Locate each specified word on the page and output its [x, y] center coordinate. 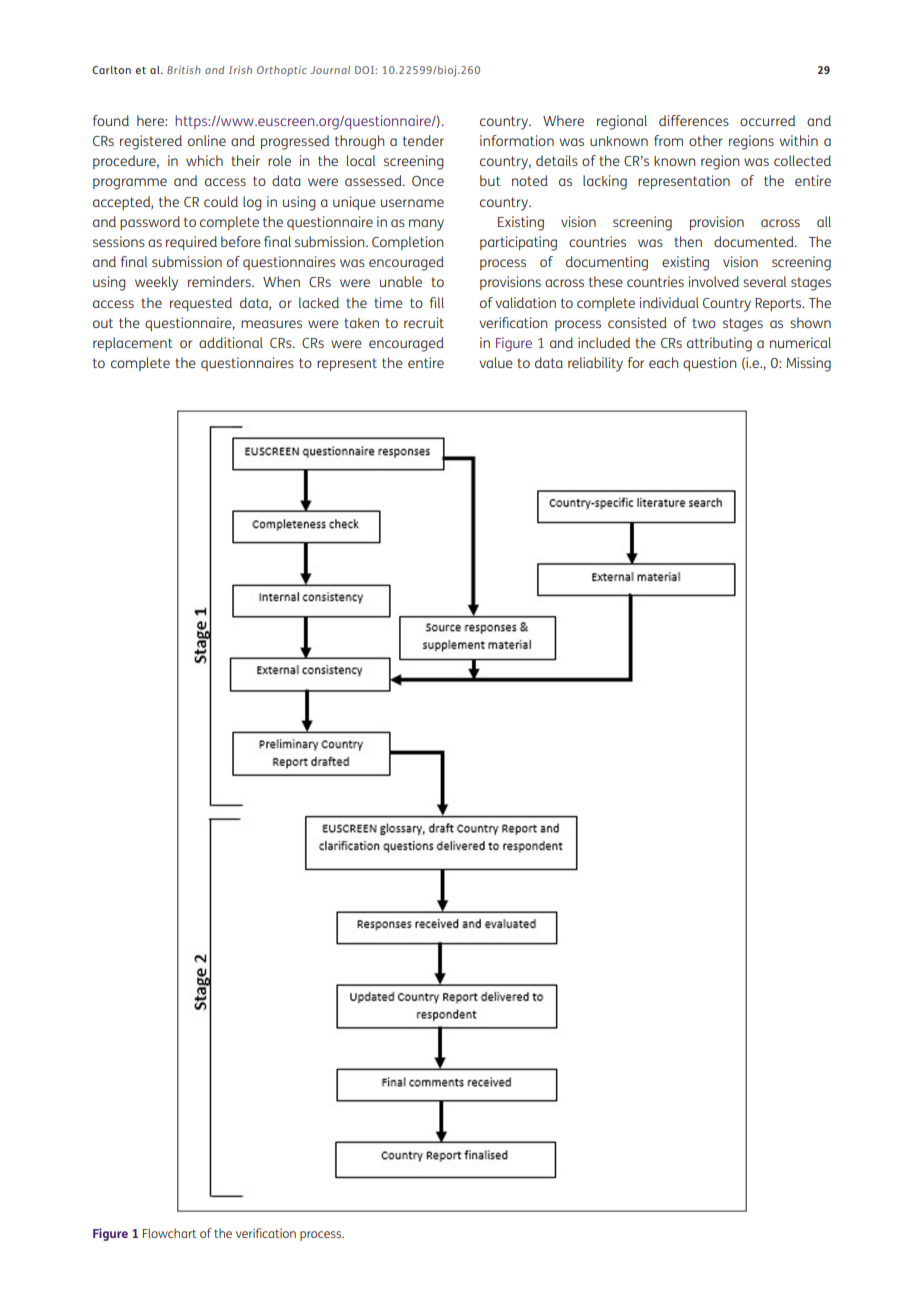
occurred [767, 120]
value [496, 362]
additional [231, 342]
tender [423, 140]
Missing [809, 364]
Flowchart [169, 1233]
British [184, 70]
